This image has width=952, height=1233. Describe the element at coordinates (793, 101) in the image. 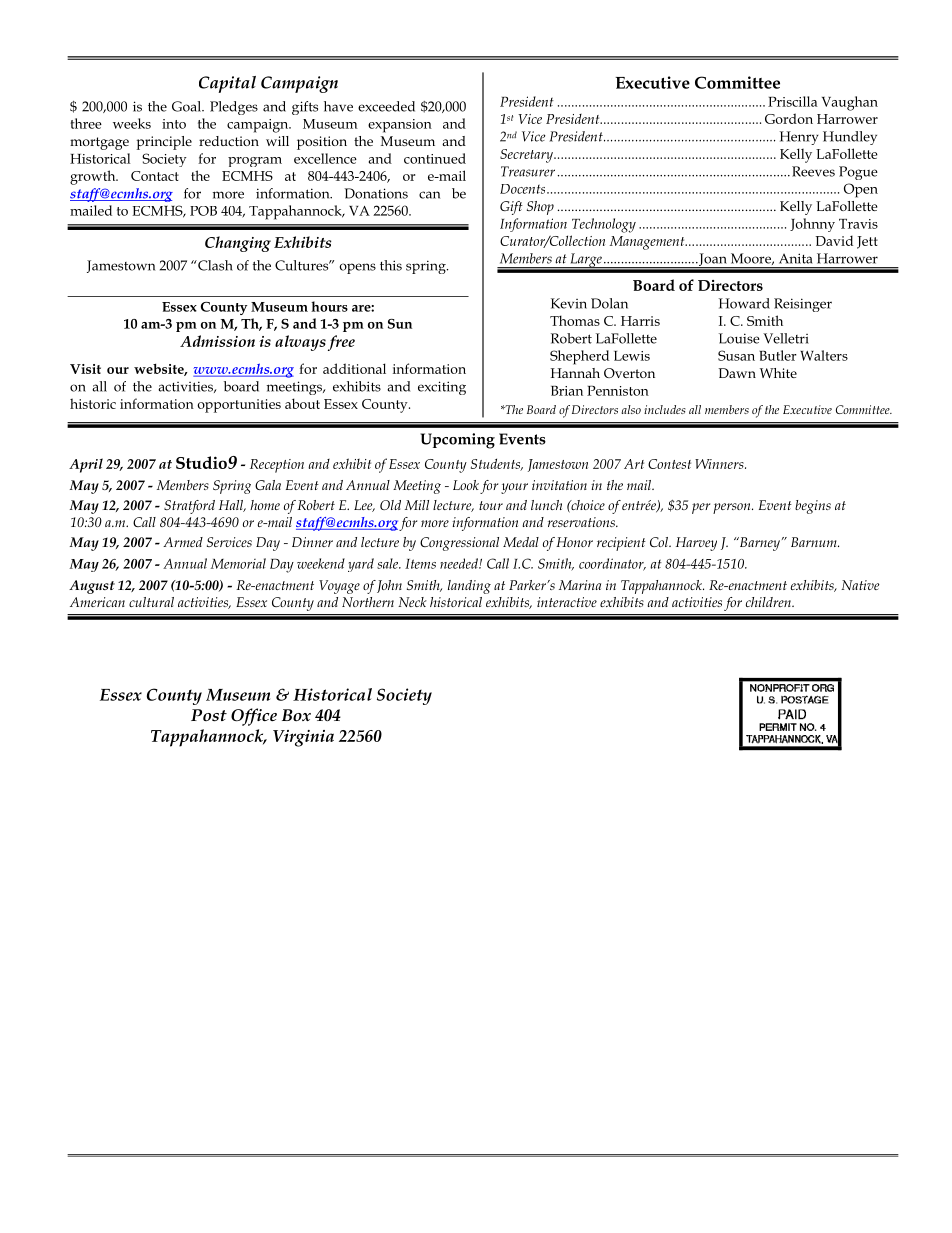

I see `Priscilla` at that location.
